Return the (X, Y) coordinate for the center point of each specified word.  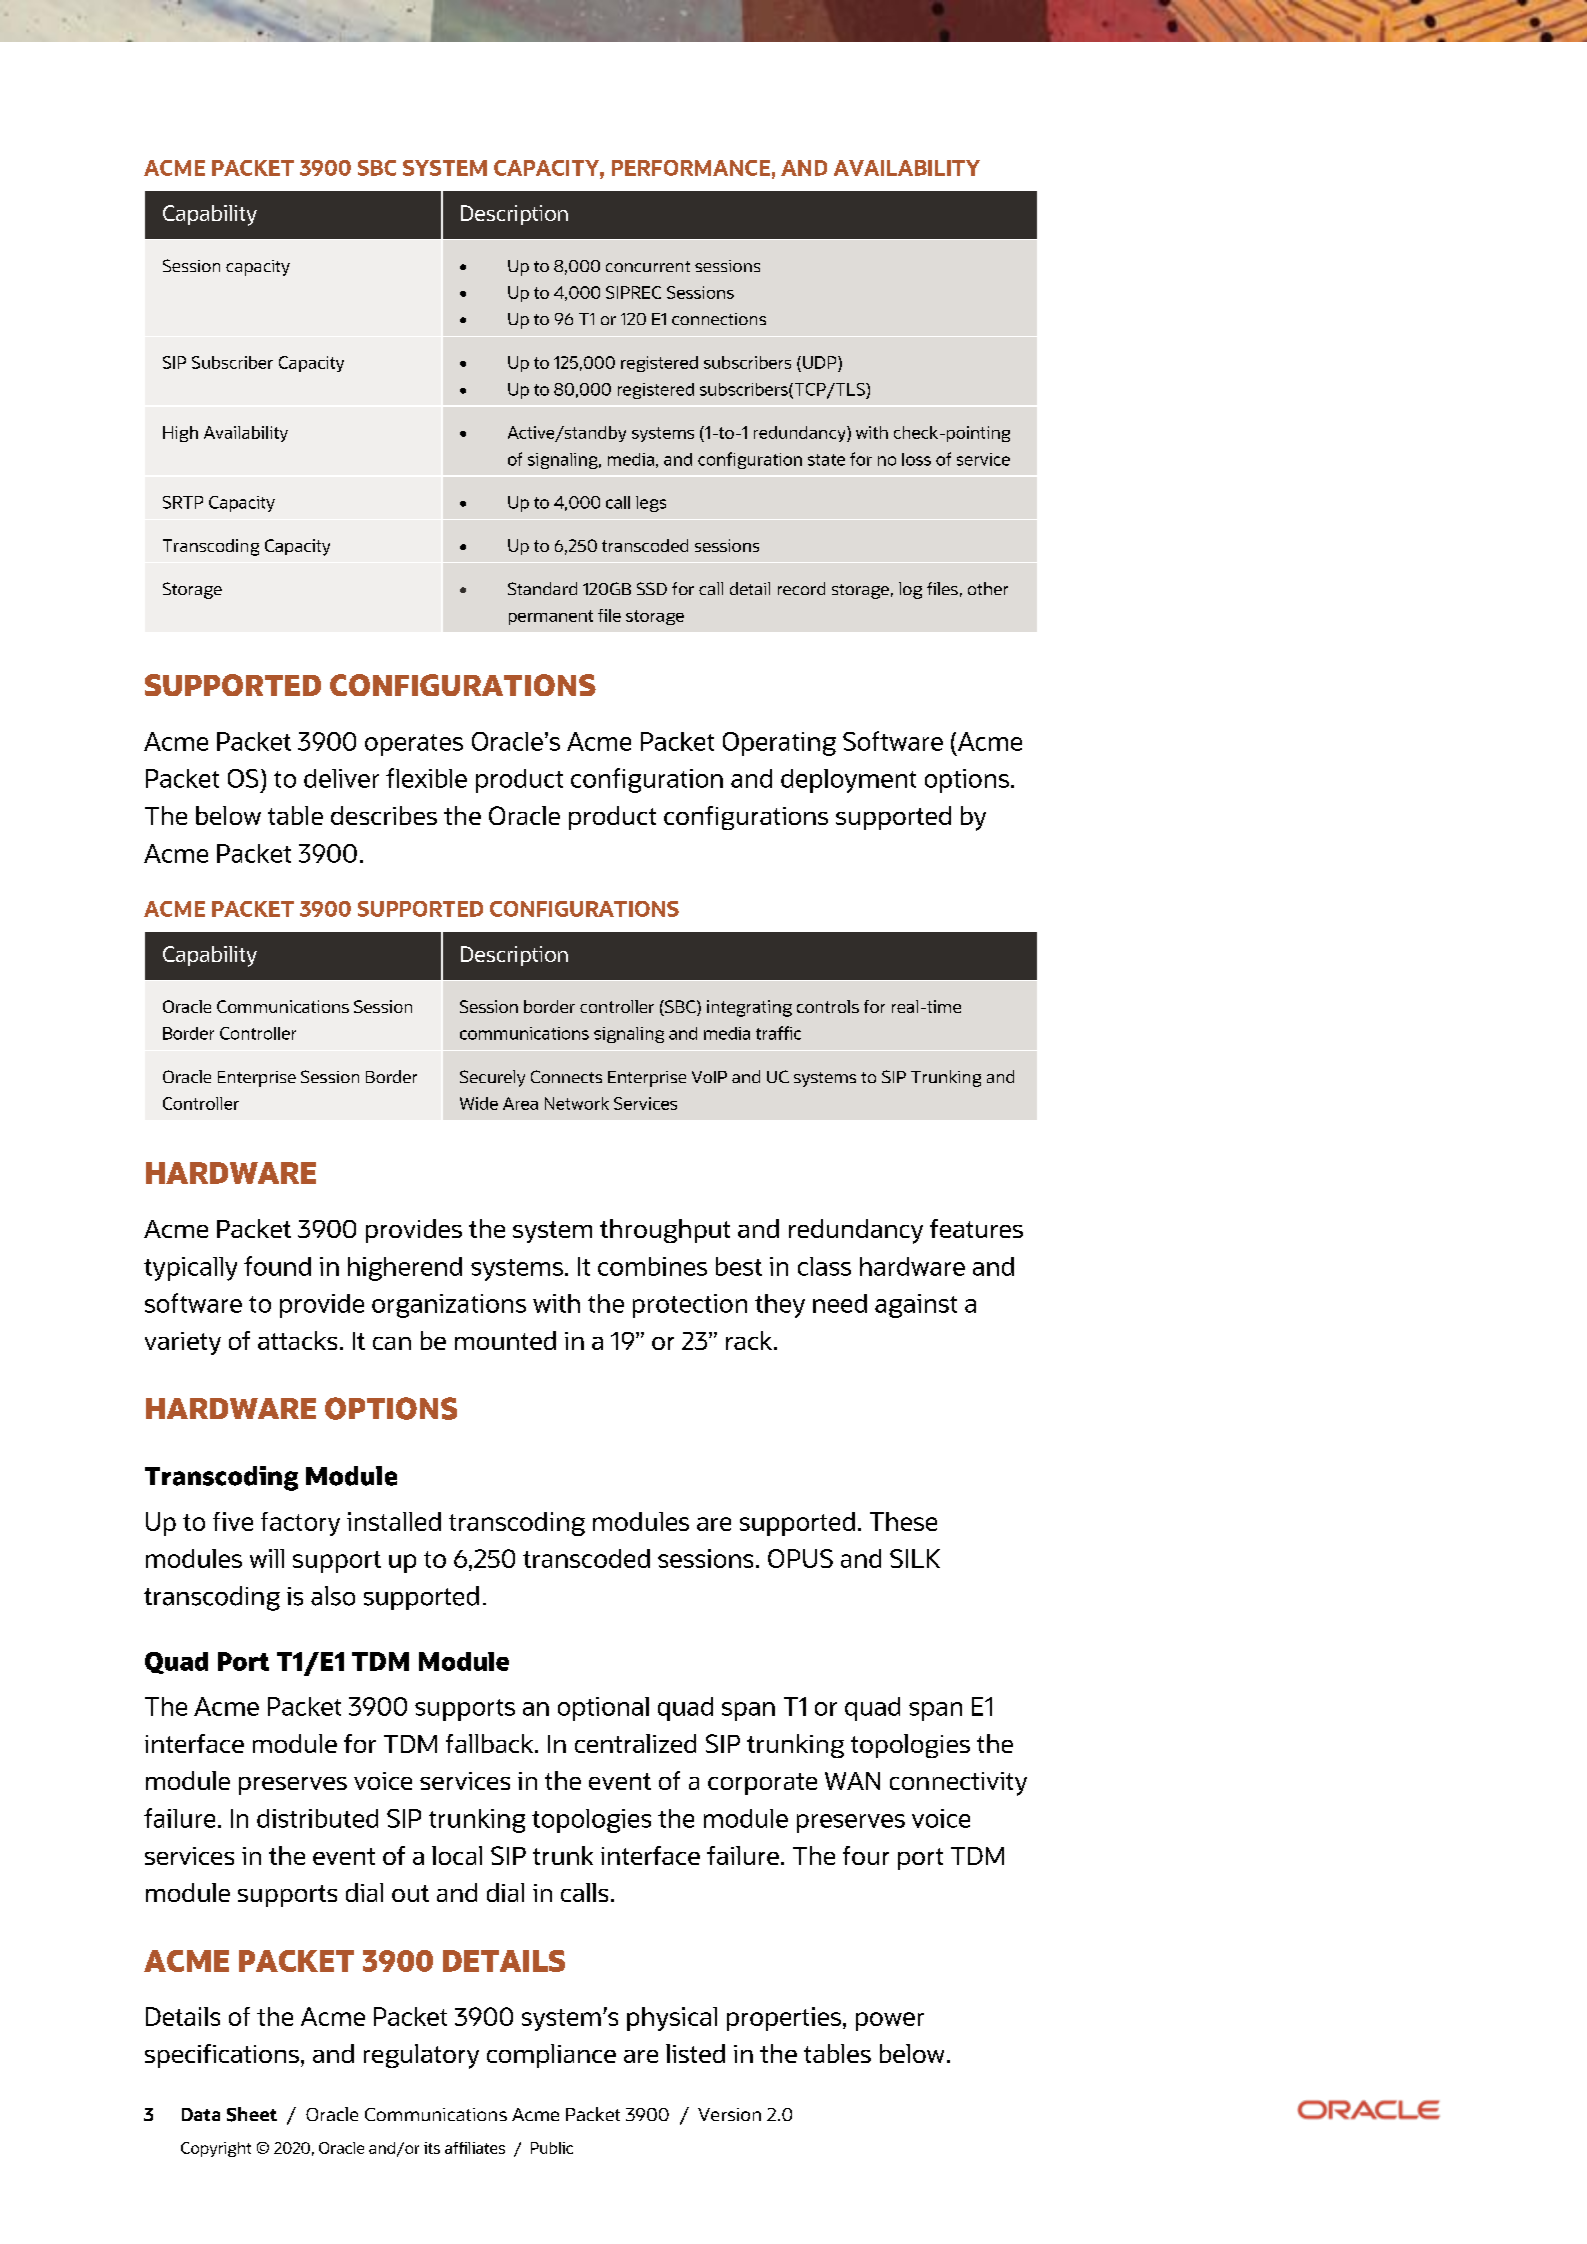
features (976, 1228)
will (267, 1558)
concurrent (648, 266)
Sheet (252, 2114)
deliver (341, 778)
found (277, 1266)
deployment (848, 781)
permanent (551, 617)
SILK (915, 1558)
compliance (551, 2056)
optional (603, 1709)
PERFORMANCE (691, 168)
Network (577, 1103)
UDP (821, 362)
